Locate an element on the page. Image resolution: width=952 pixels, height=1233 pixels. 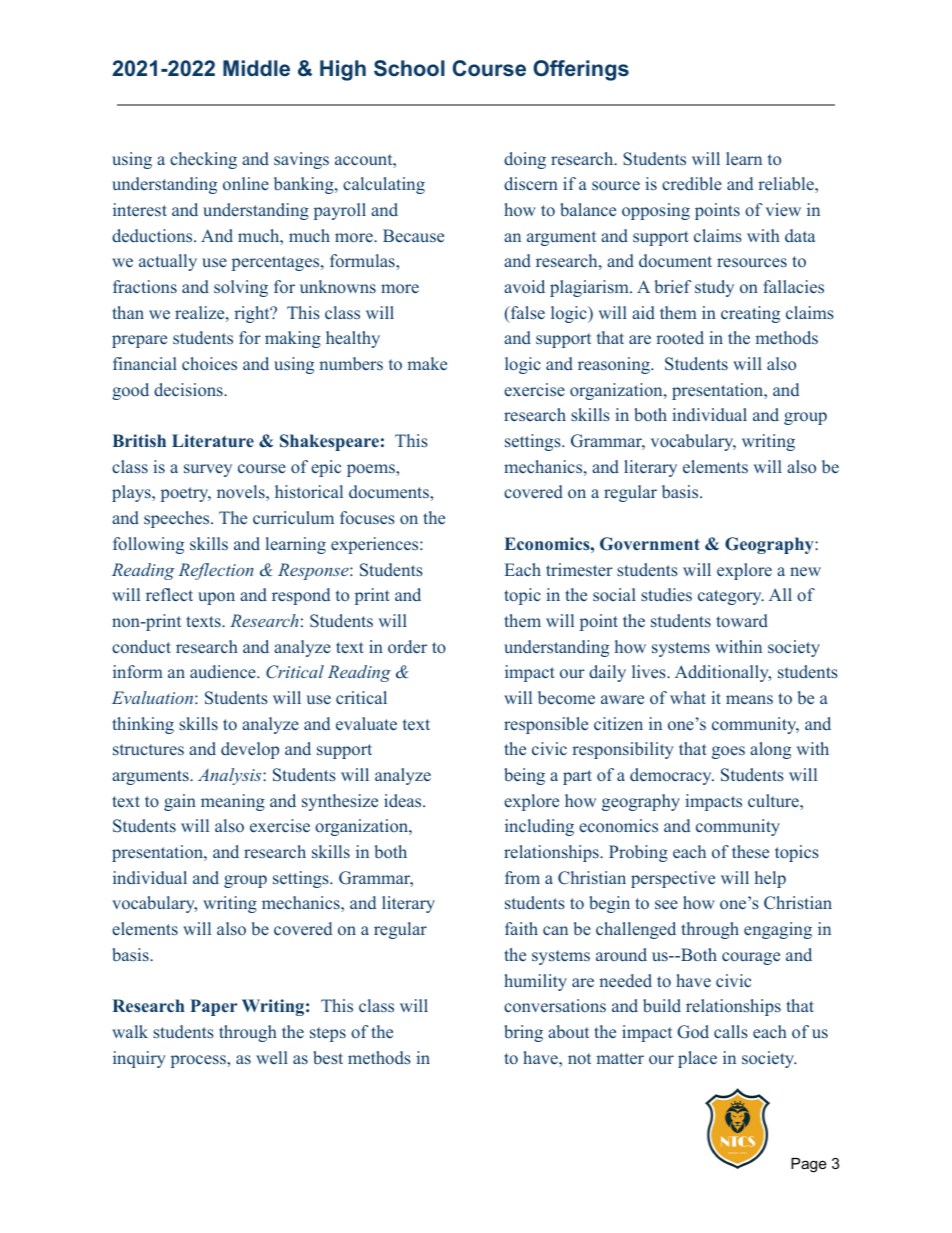
Middle is located at coordinates (256, 68).
